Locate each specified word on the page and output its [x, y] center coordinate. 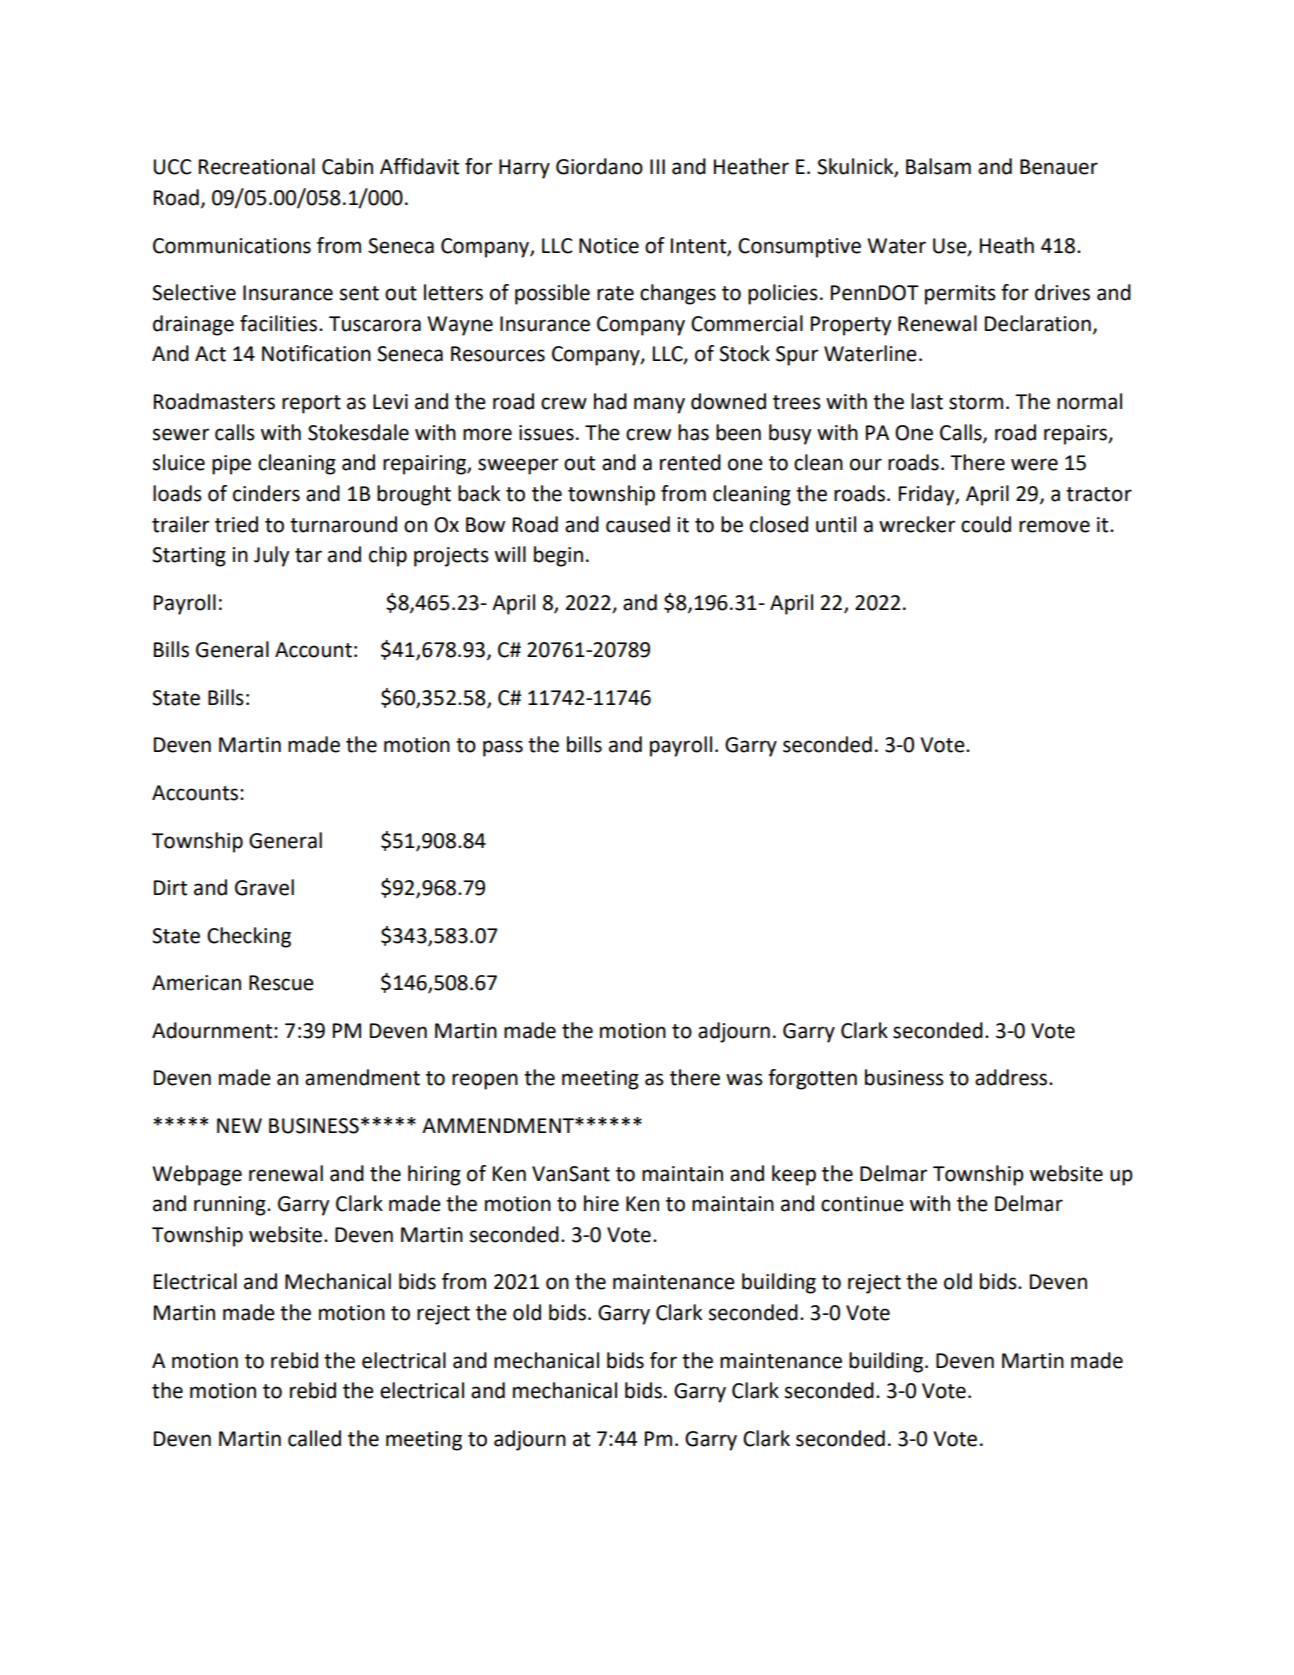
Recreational [257, 166]
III [657, 166]
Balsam [938, 166]
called [314, 1438]
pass [503, 748]
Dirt [170, 888]
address [1012, 1077]
